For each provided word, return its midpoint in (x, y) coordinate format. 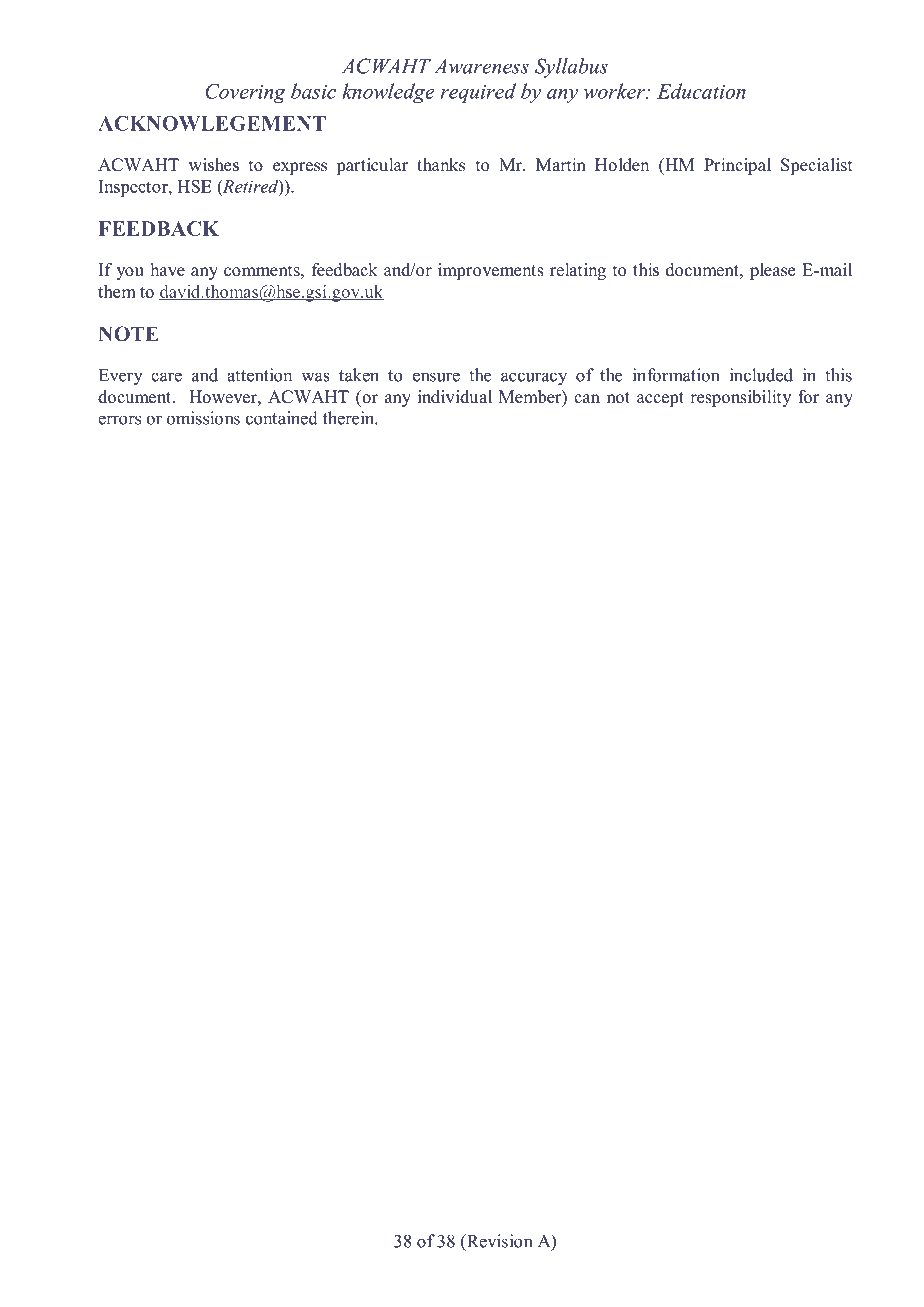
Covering (245, 93)
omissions (203, 418)
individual (455, 397)
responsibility (740, 398)
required (478, 93)
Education (701, 91)
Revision (498, 1242)
